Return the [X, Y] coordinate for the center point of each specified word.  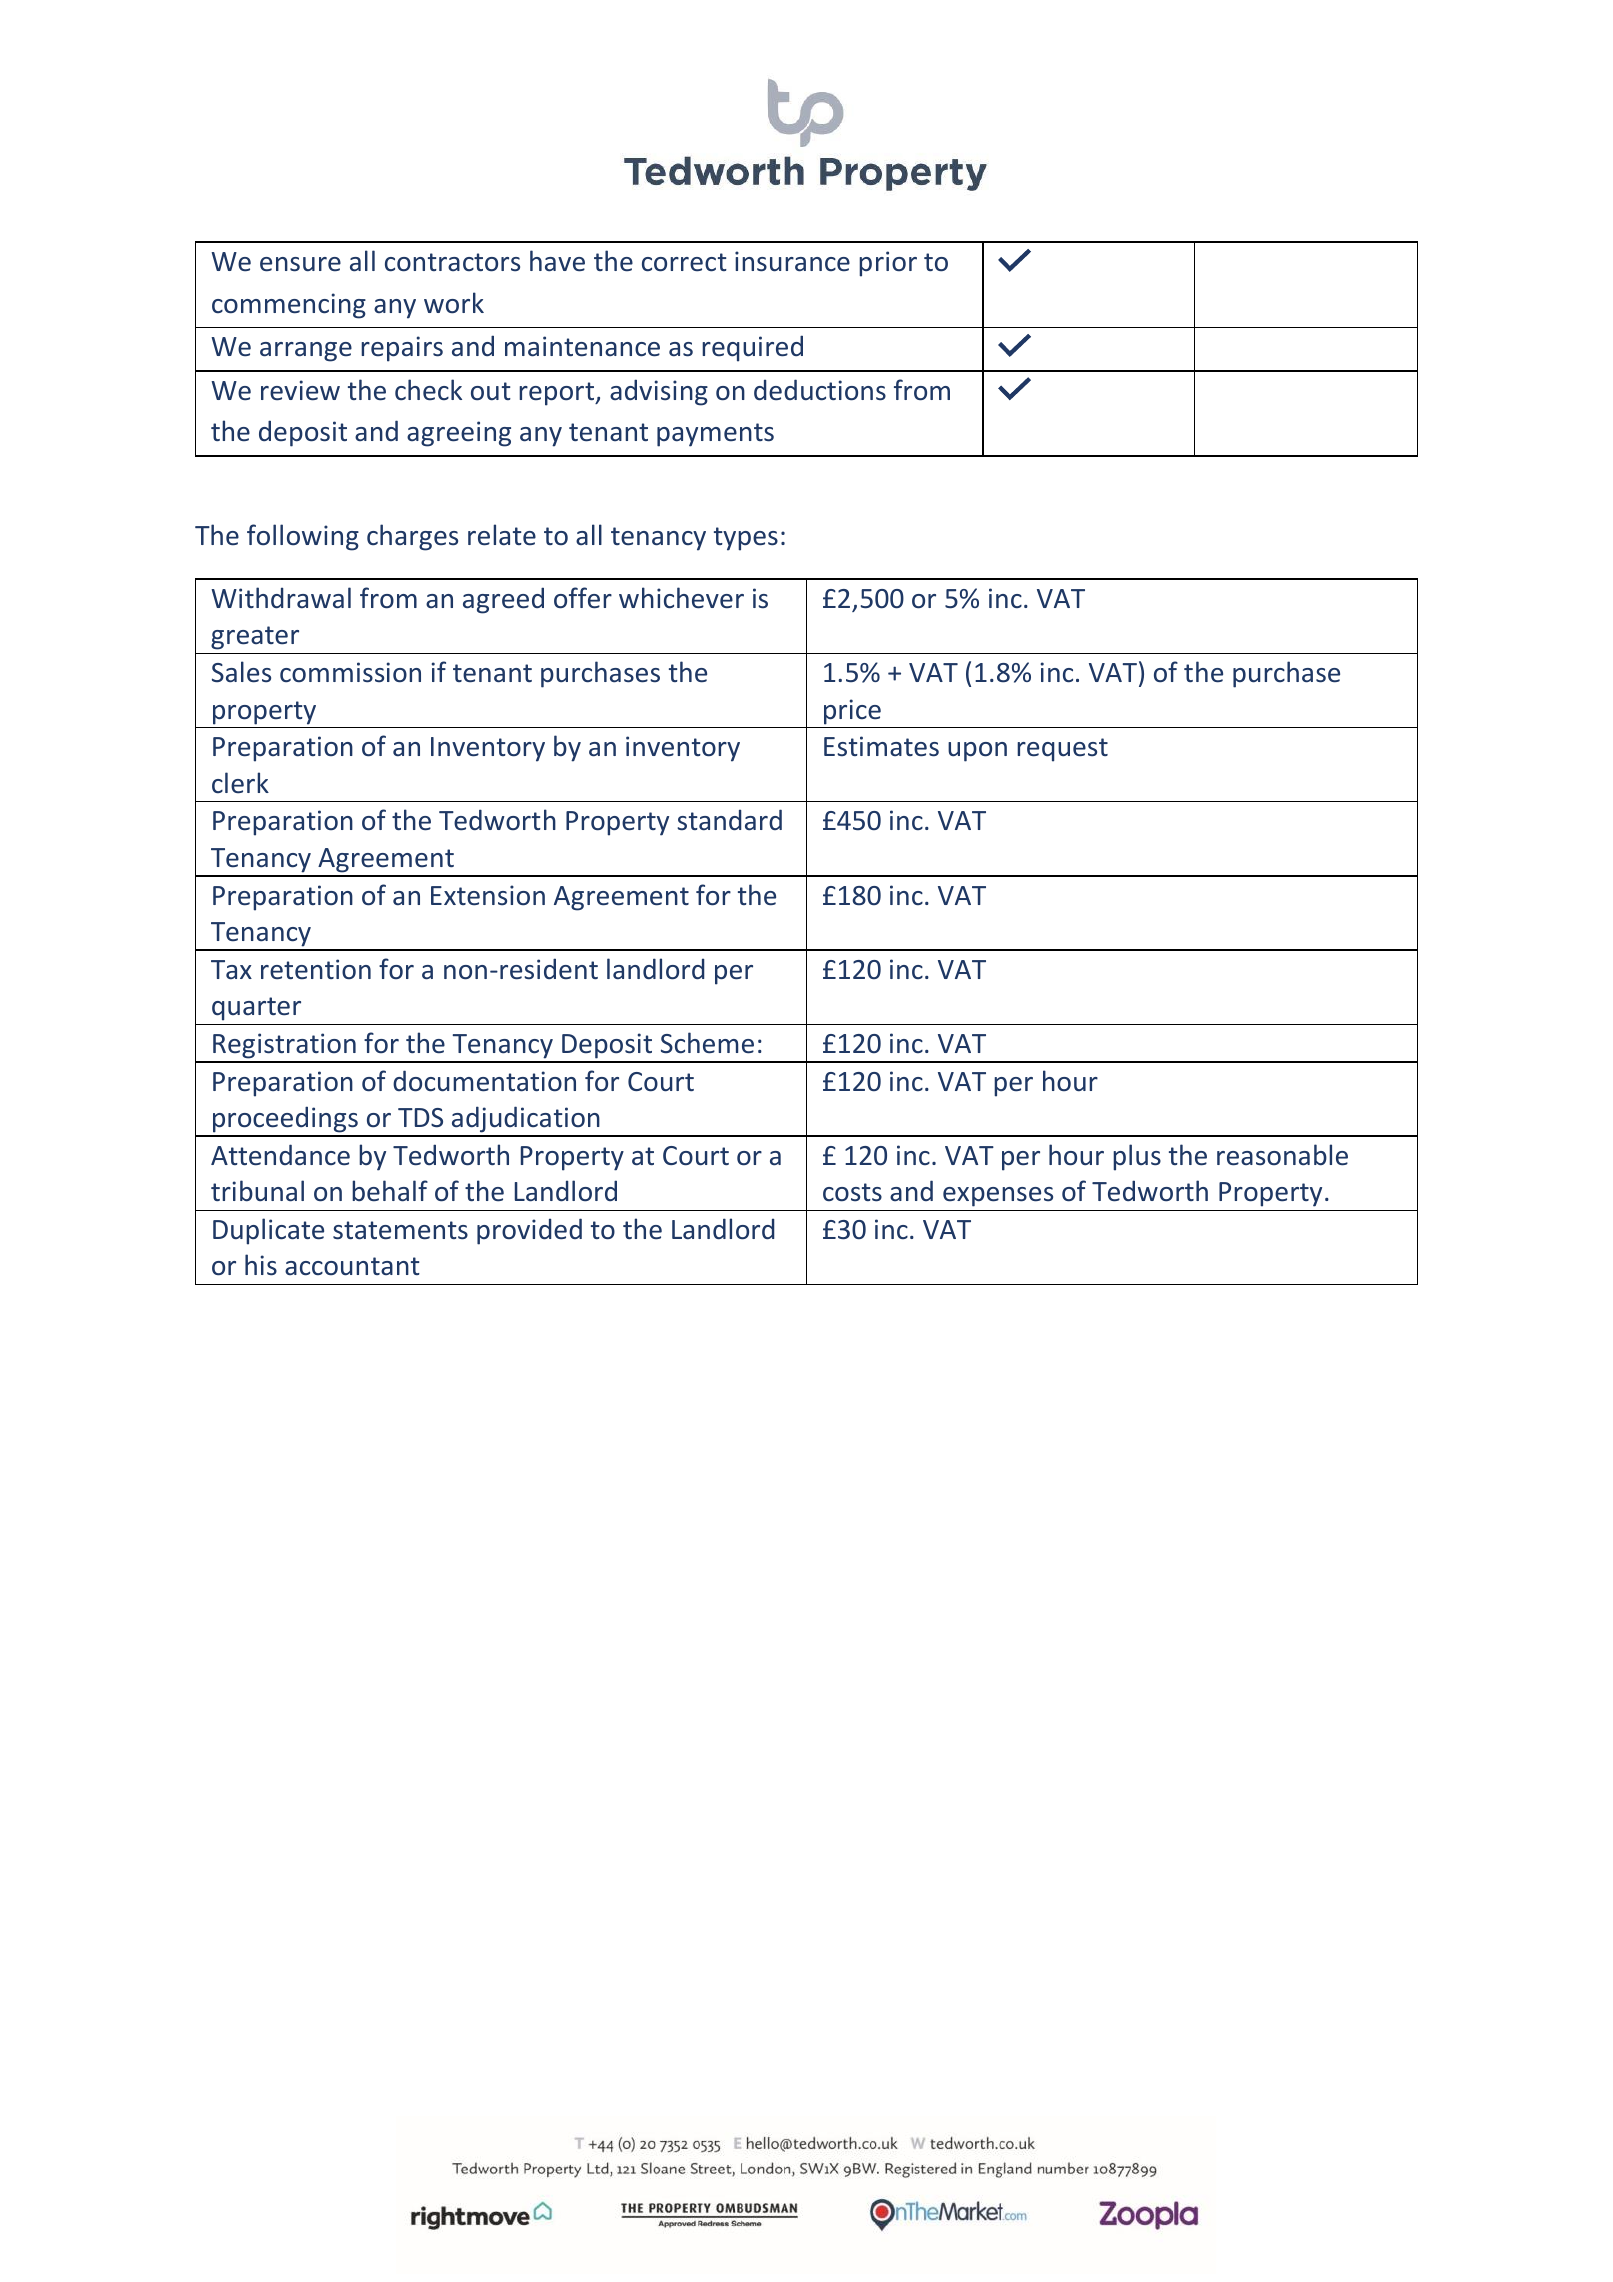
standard [729, 820]
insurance [792, 261]
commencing [289, 306]
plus [1137, 1157]
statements [400, 1230]
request [1062, 750]
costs [852, 1192]
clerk [240, 783]
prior [888, 264]
